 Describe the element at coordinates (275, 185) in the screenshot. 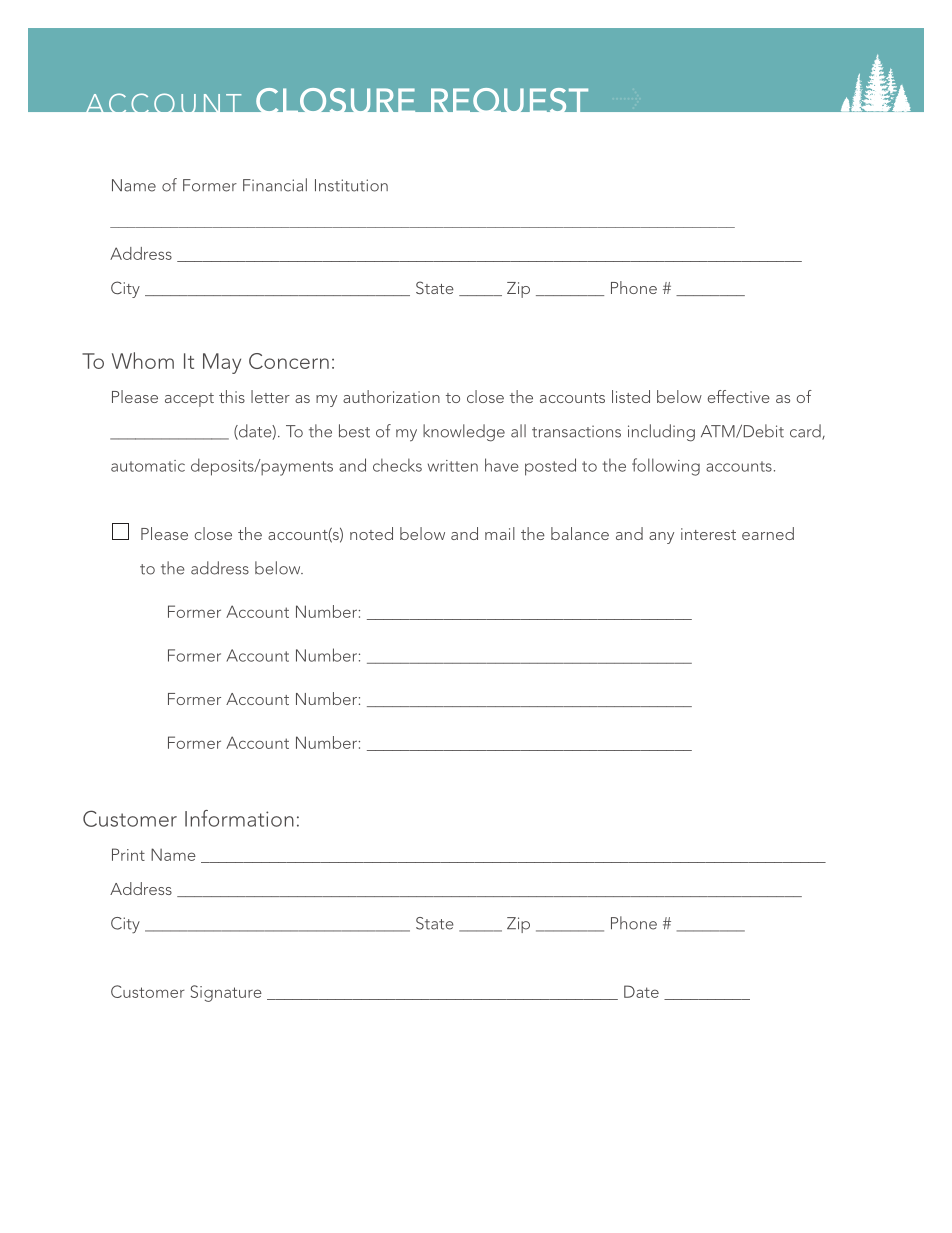

I see `Financial` at that location.
